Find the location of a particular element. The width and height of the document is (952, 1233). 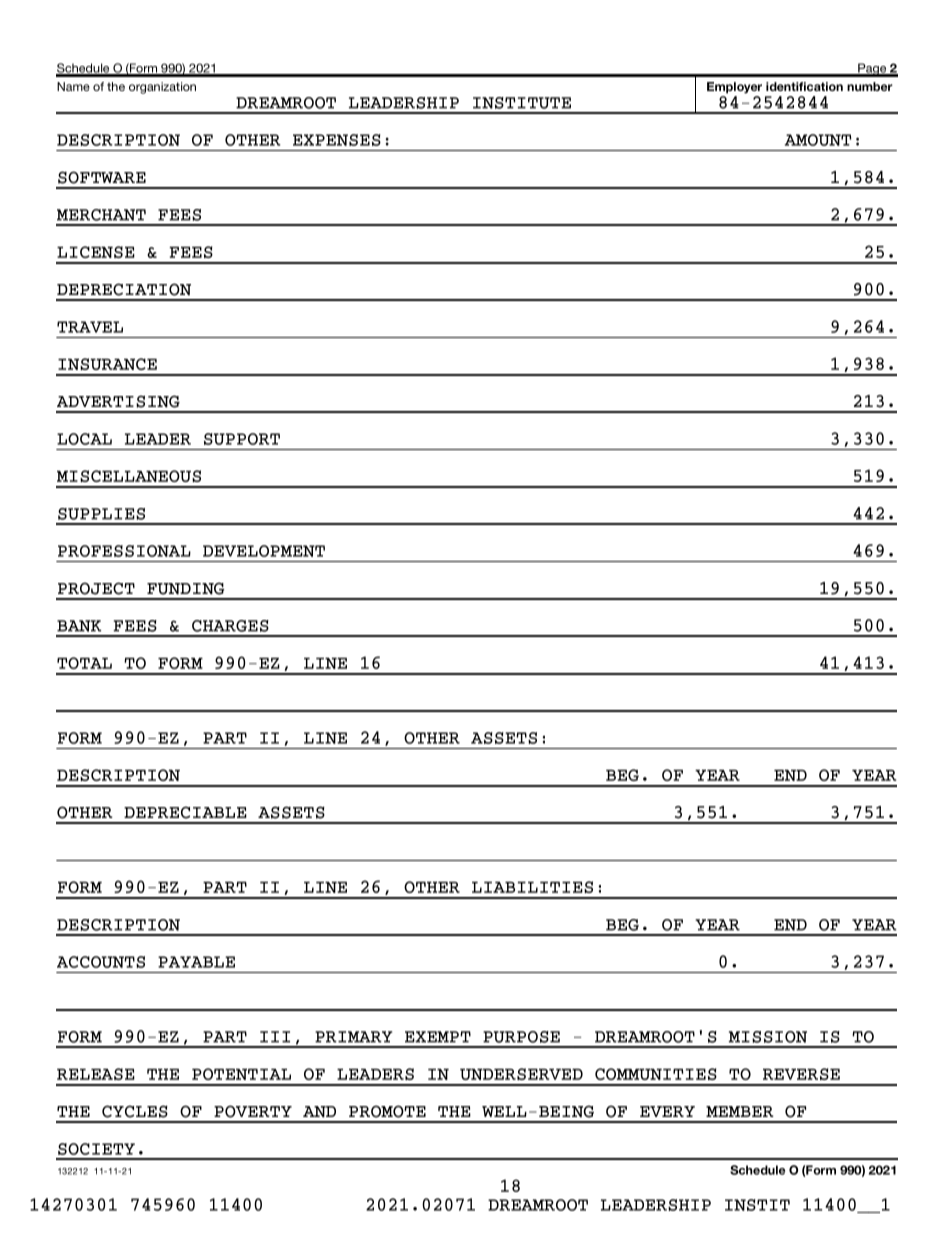

EXPENSES is located at coordinates (337, 140).
